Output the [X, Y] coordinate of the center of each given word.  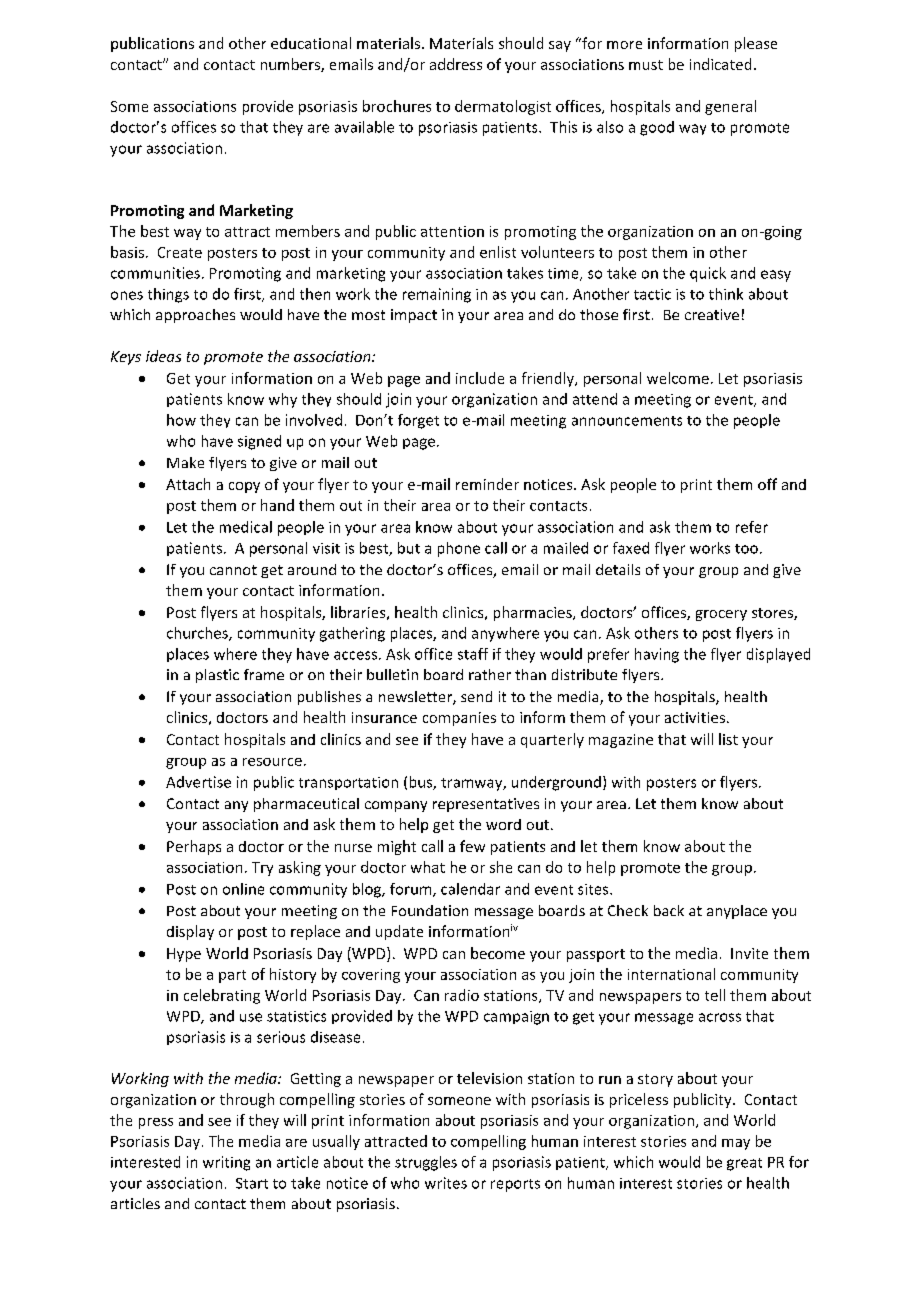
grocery [721, 615]
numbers [291, 65]
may [736, 1144]
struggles [426, 1163]
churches [198, 634]
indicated [720, 64]
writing [226, 1163]
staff [473, 654]
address [456, 64]
